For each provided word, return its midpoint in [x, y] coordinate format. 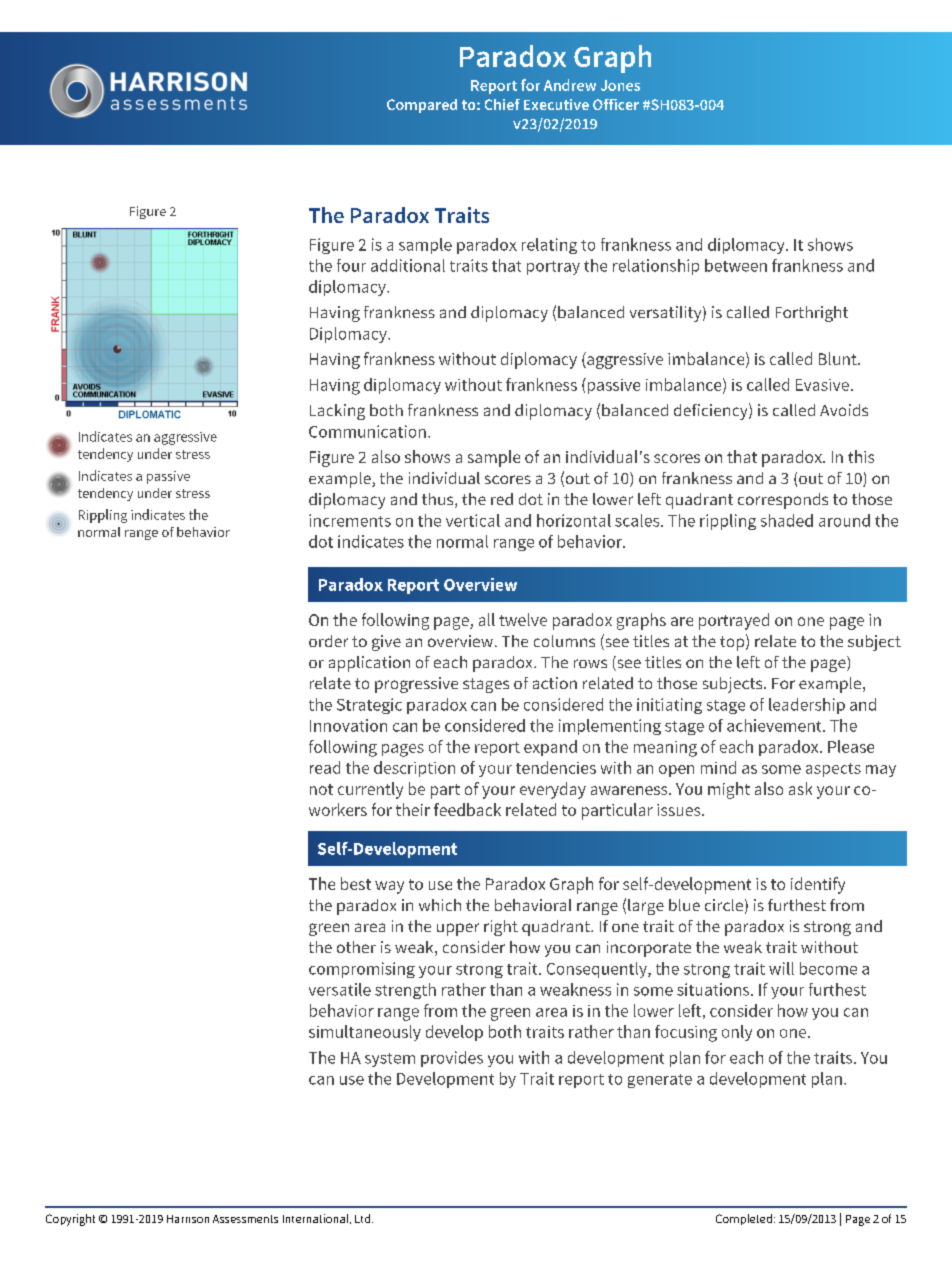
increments [350, 520]
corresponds [783, 501]
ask [800, 788]
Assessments [245, 1219]
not [321, 789]
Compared [422, 106]
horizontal [574, 520]
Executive [556, 104]
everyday [553, 790]
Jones [620, 85]
